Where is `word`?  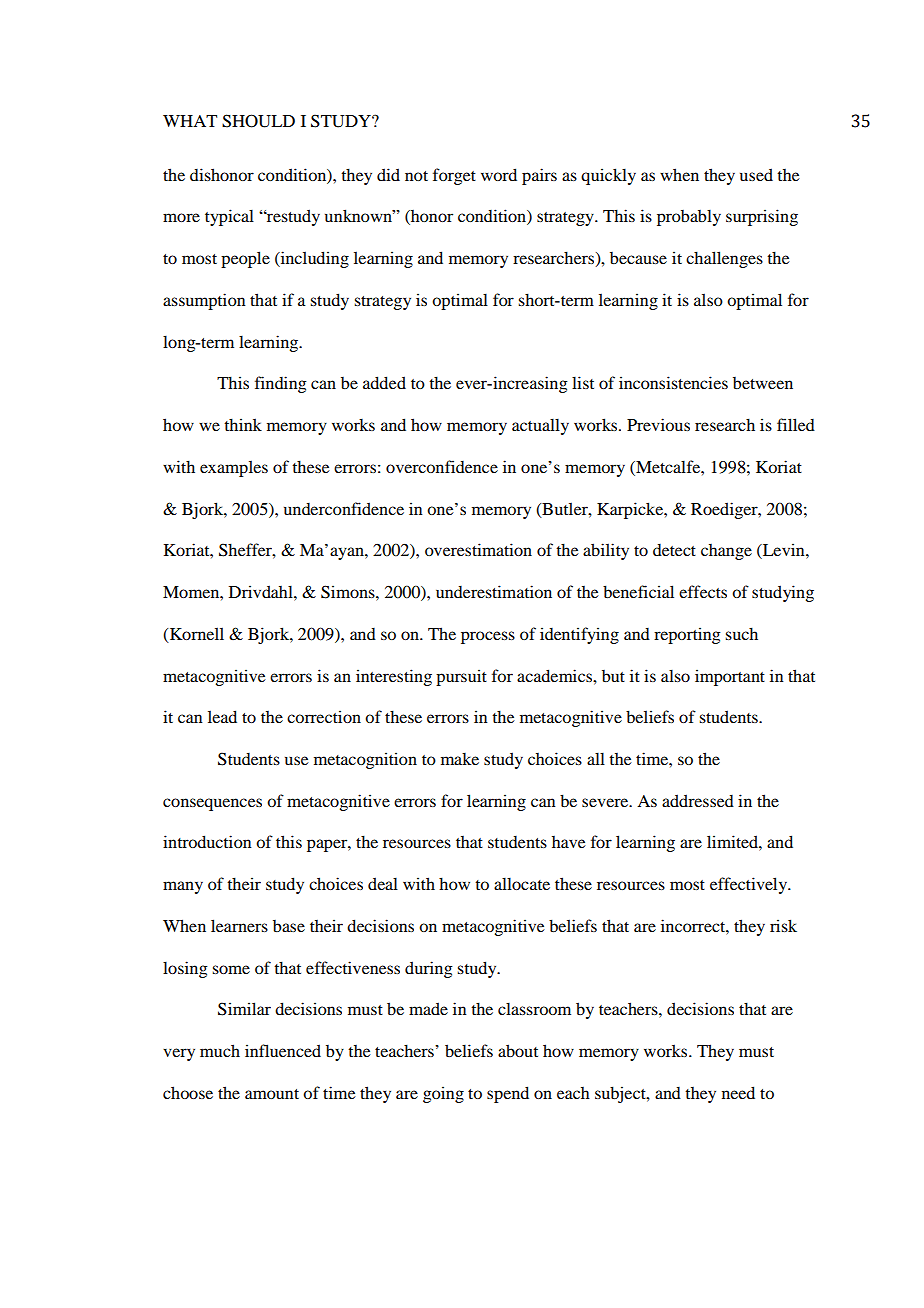 word is located at coordinates (499, 174).
